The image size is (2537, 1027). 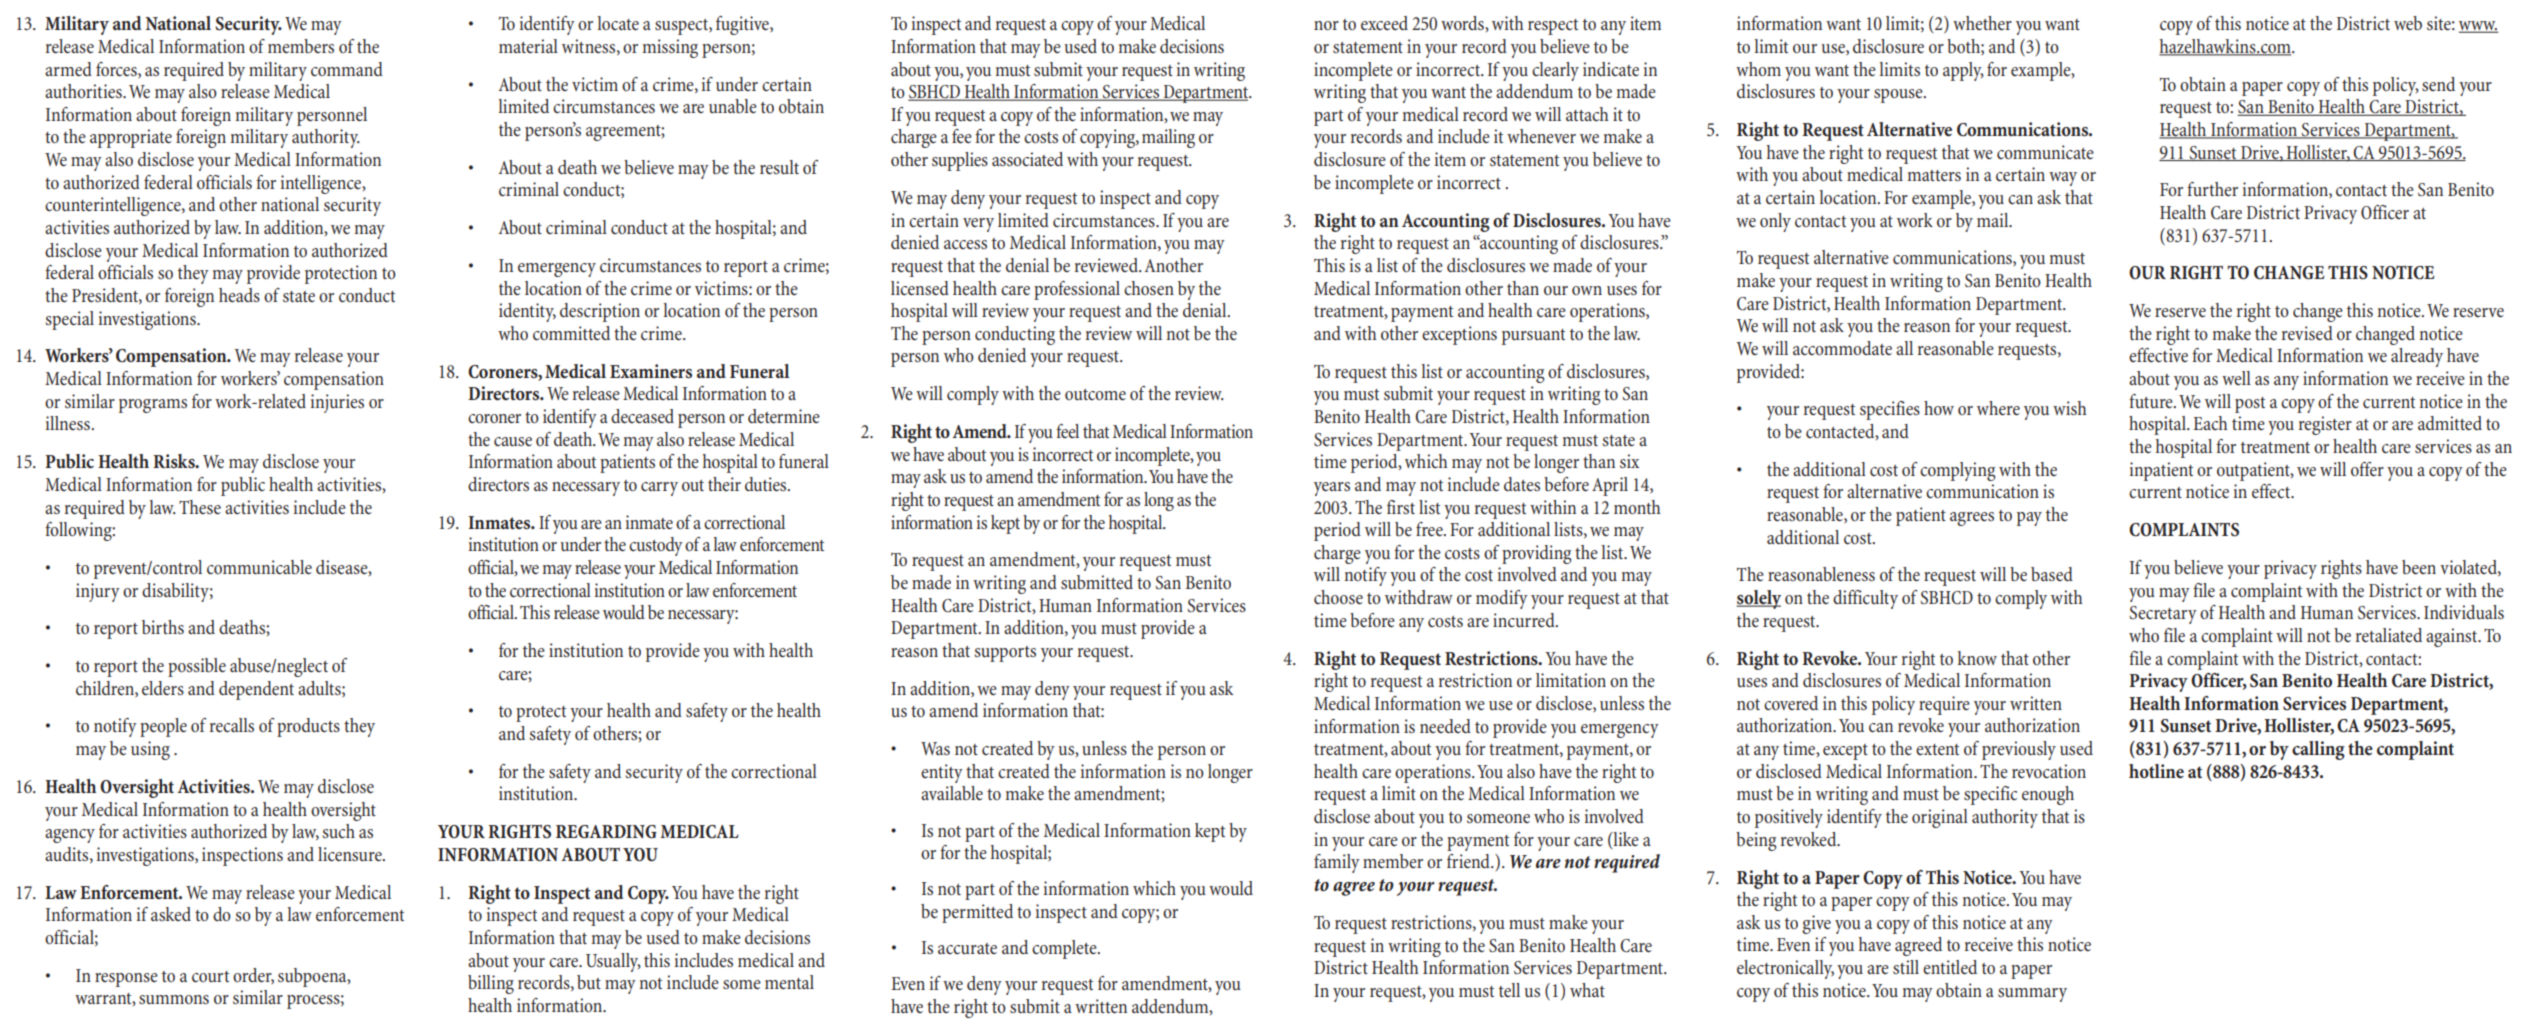 What do you see at coordinates (659, 489) in the page?
I see `carry` at bounding box center [659, 489].
